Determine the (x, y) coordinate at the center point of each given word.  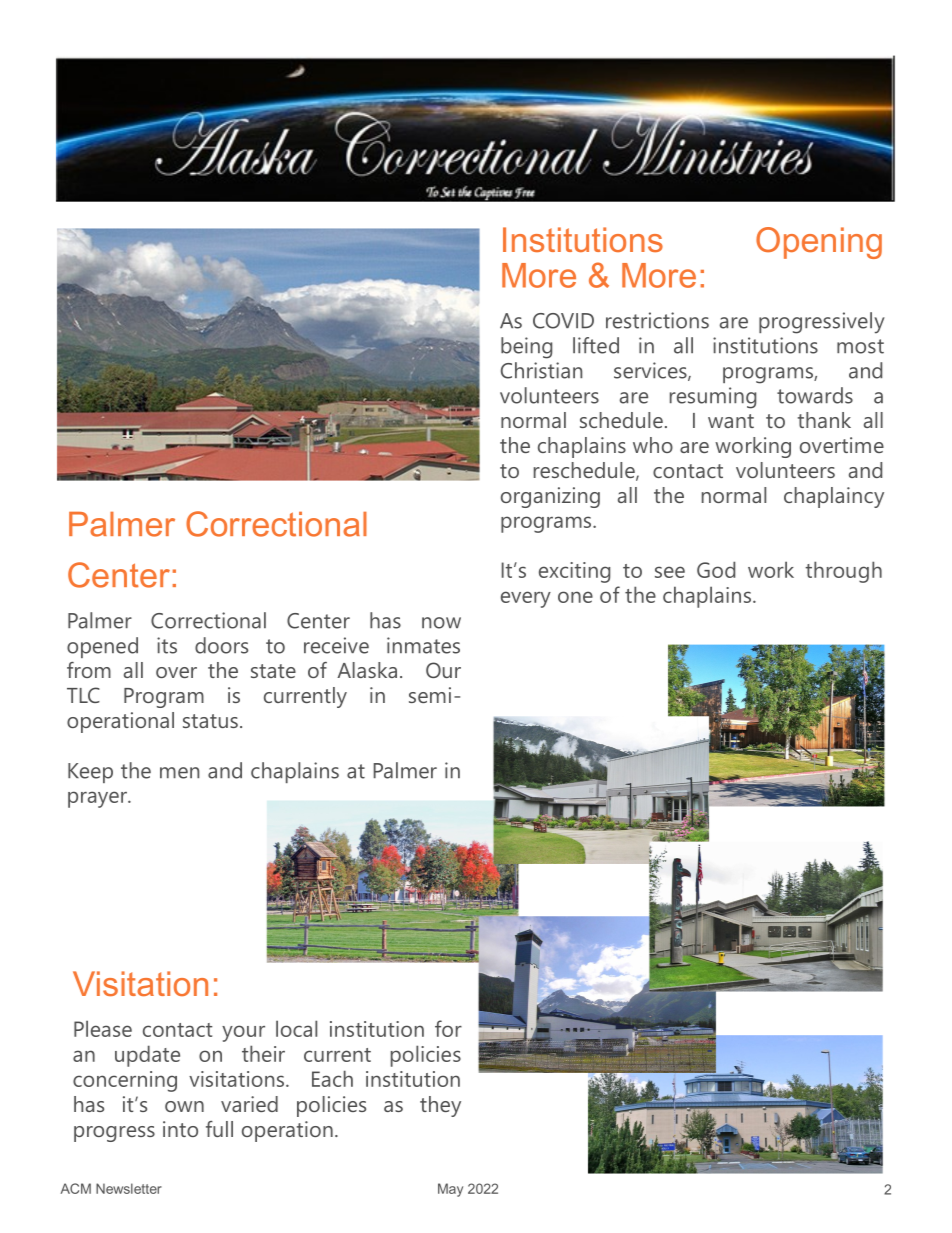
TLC (83, 695)
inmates (423, 645)
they (440, 1106)
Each (332, 1078)
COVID (563, 321)
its (167, 645)
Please (103, 1028)
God (716, 569)
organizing (550, 497)
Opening (819, 243)
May (450, 1190)
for (448, 1028)
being (526, 348)
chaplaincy (834, 497)
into (180, 1129)
